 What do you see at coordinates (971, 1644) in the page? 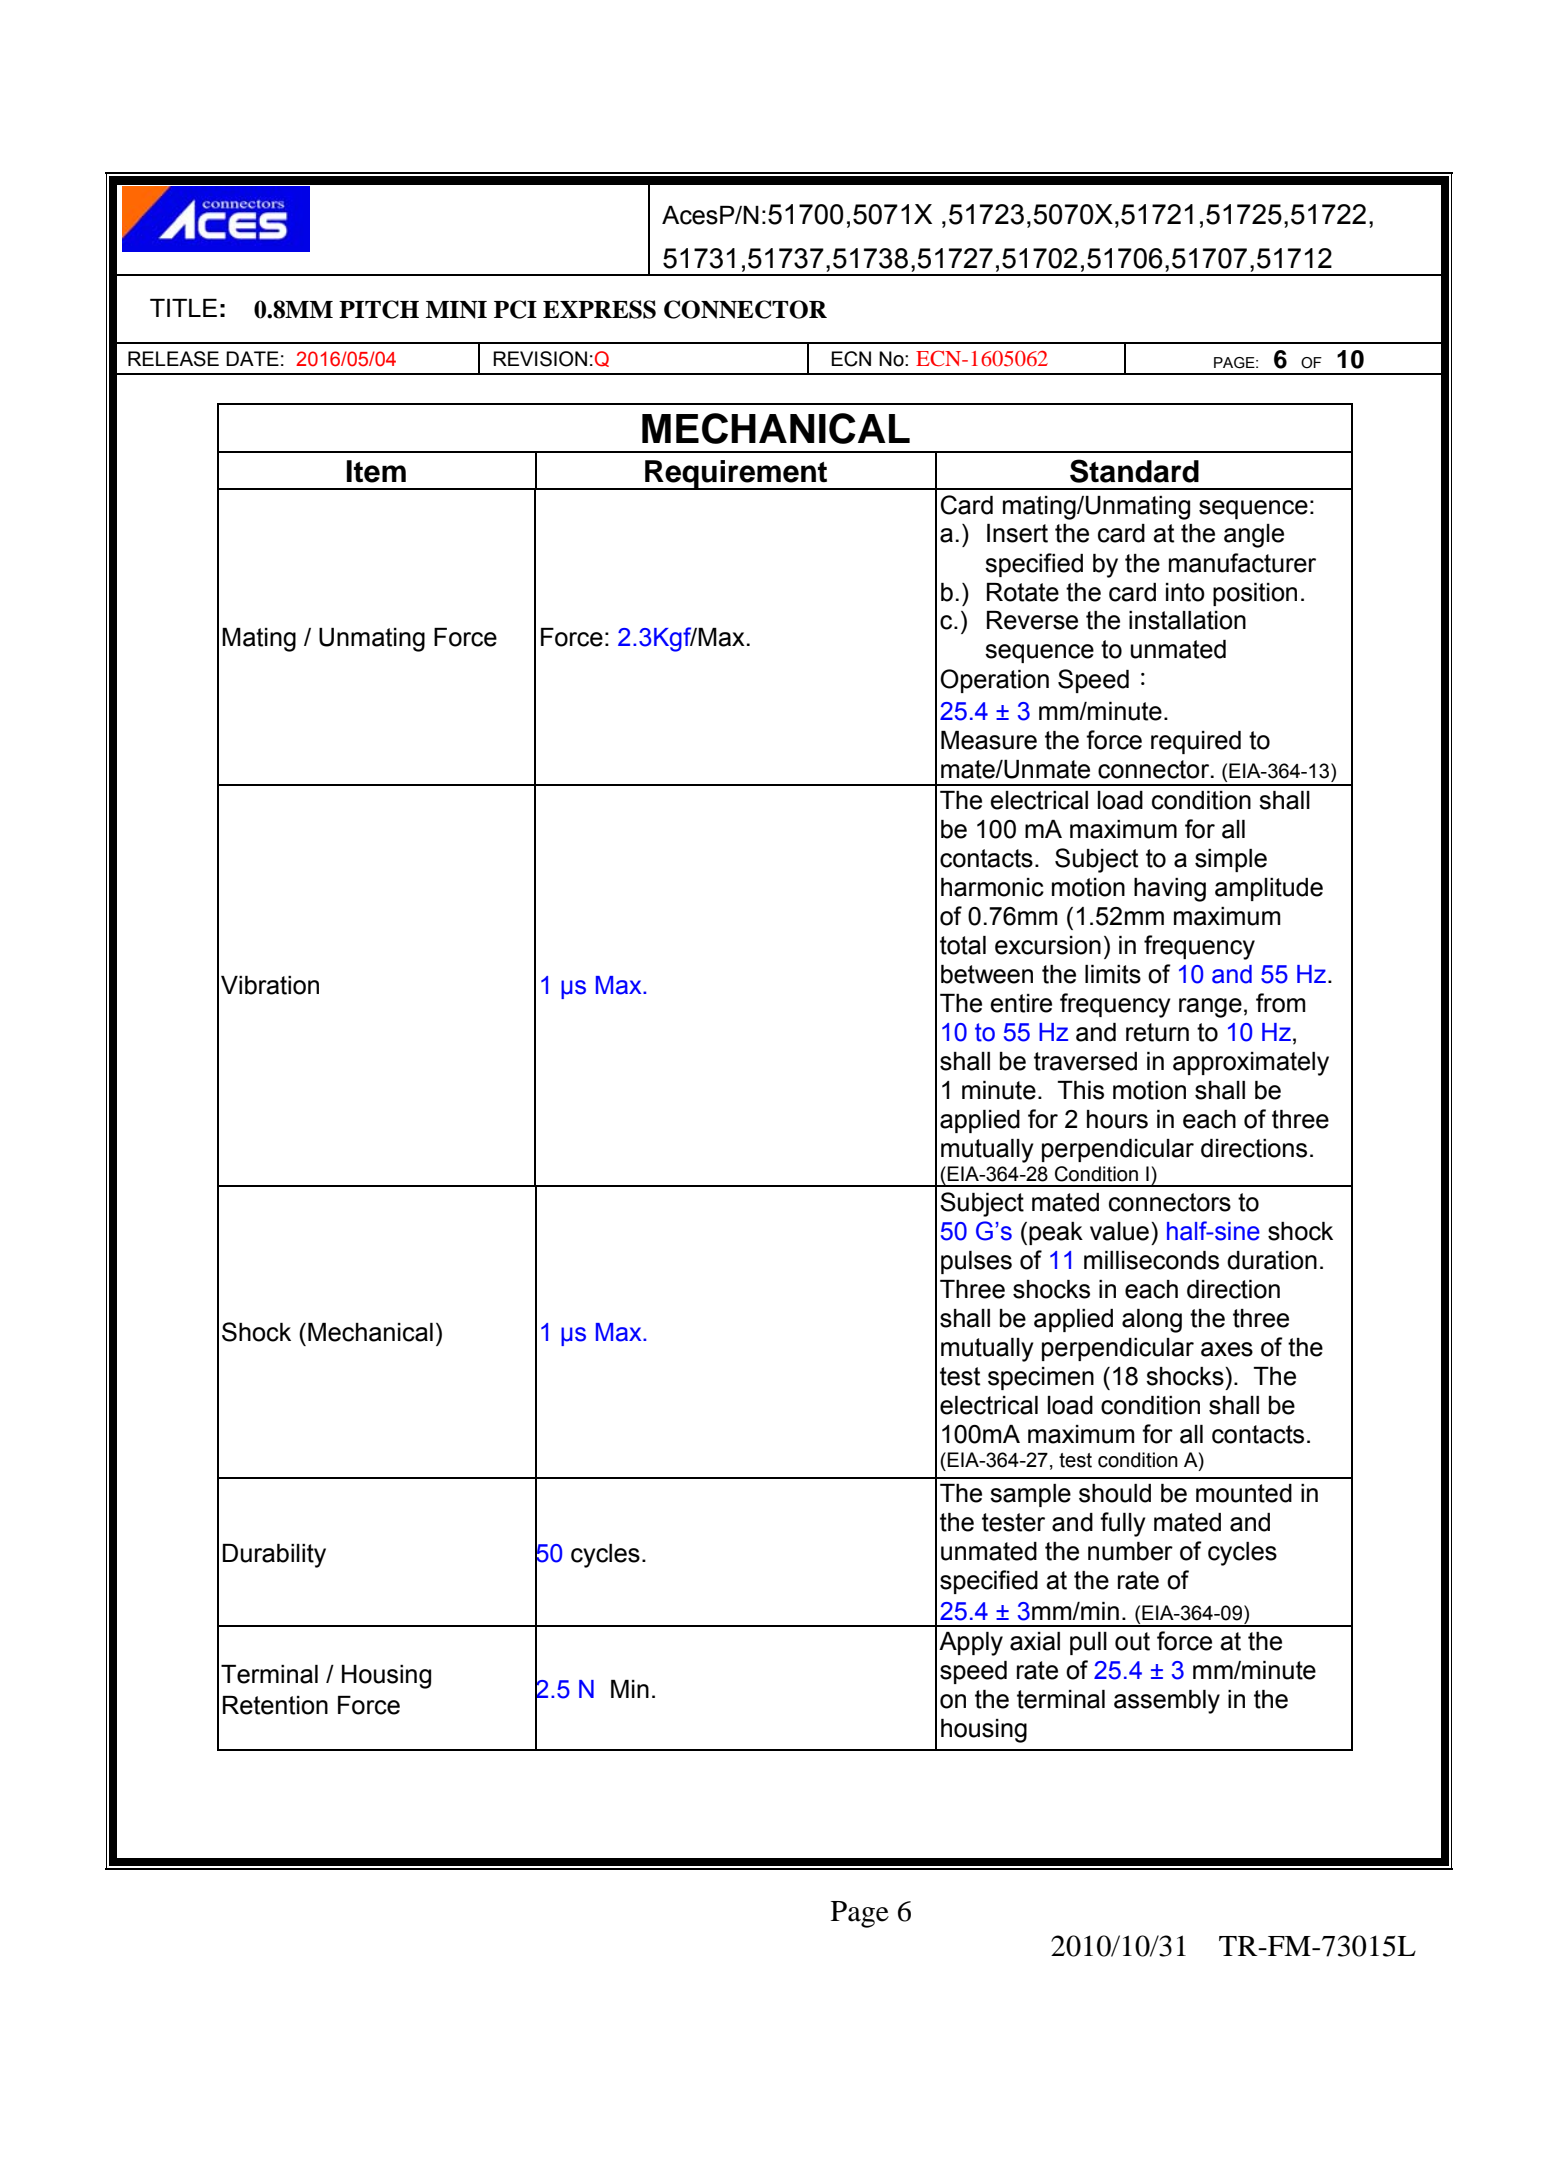
I see `Apply` at bounding box center [971, 1644].
